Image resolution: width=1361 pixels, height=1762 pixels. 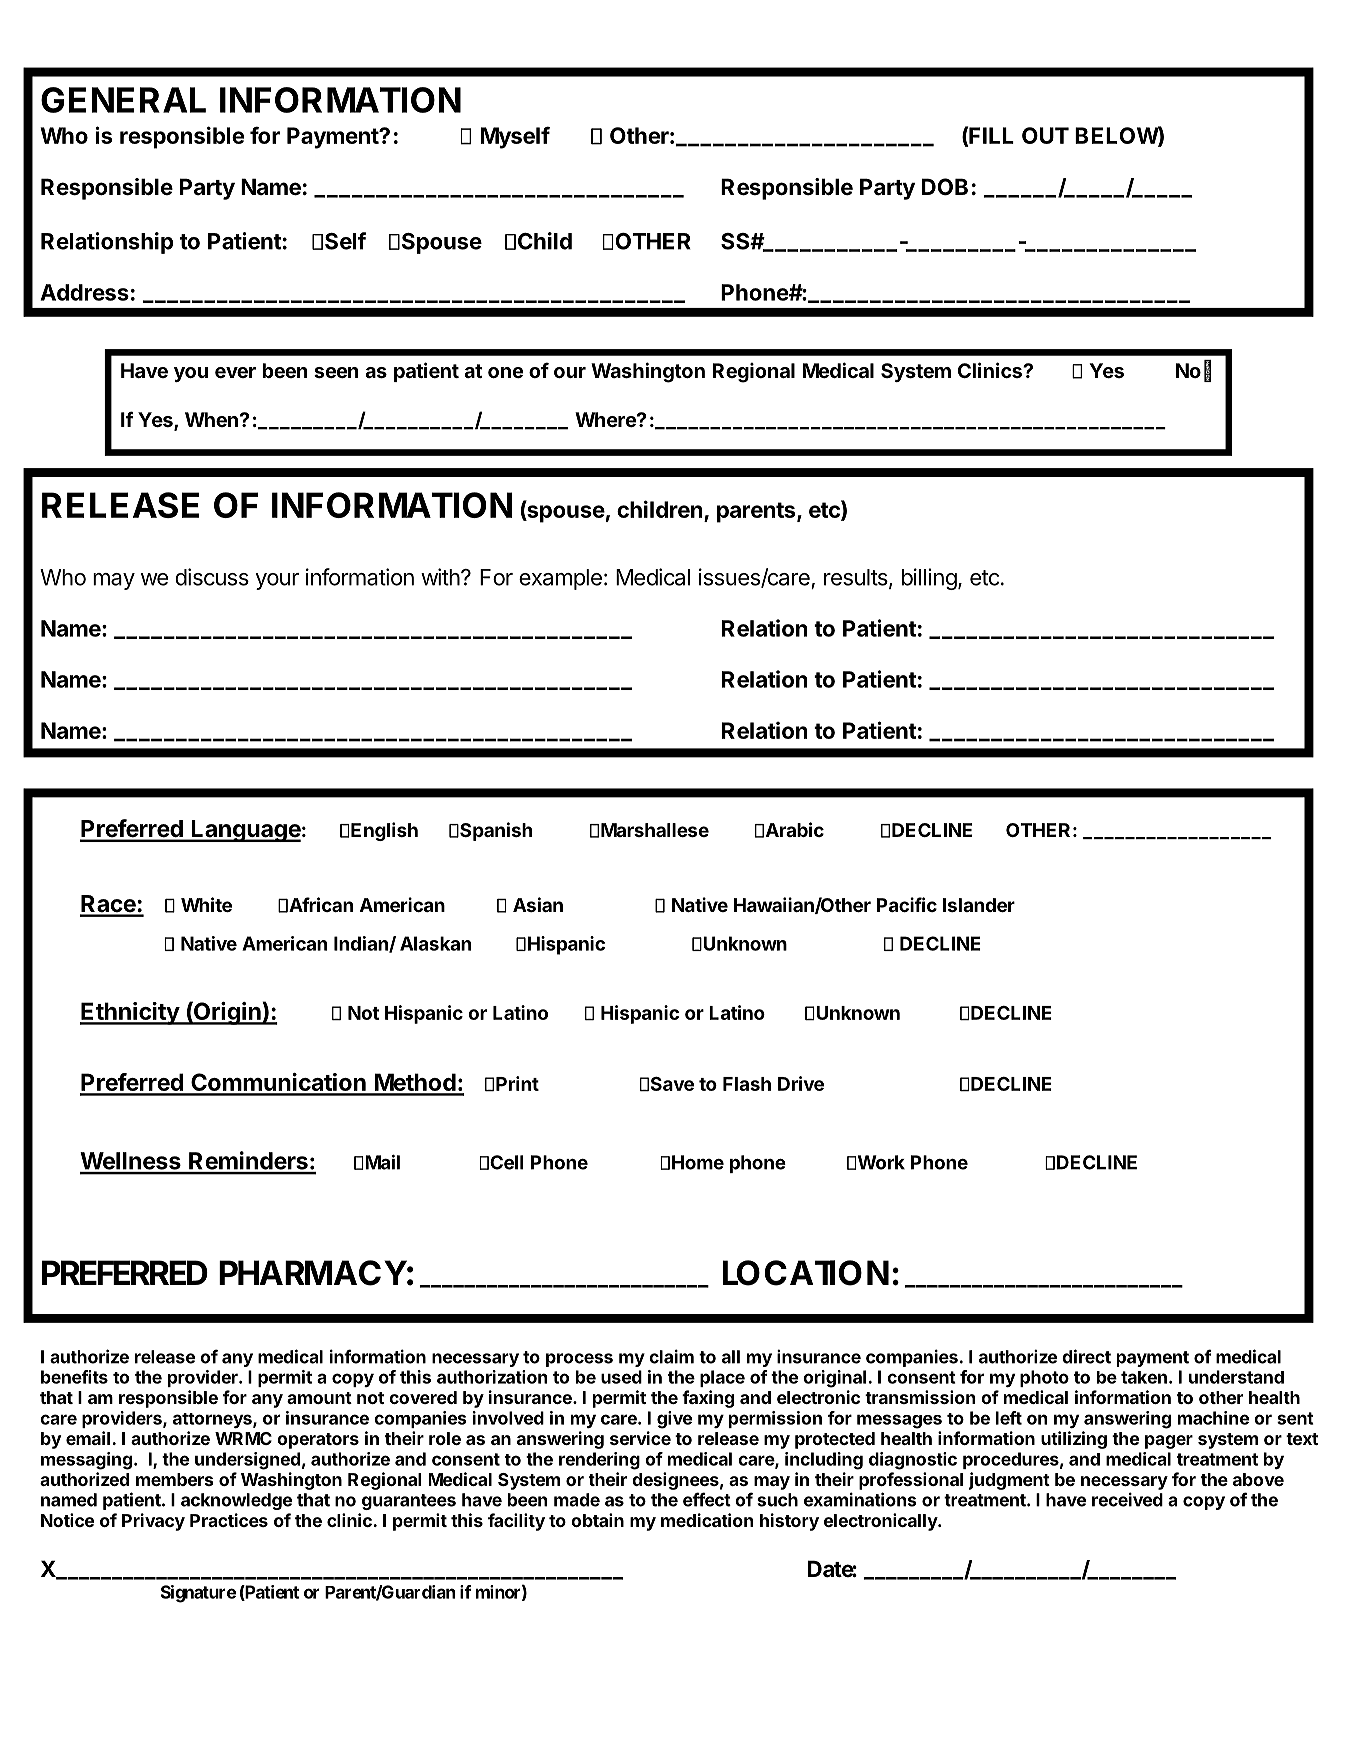 I want to click on DOB, so click(x=945, y=187).
